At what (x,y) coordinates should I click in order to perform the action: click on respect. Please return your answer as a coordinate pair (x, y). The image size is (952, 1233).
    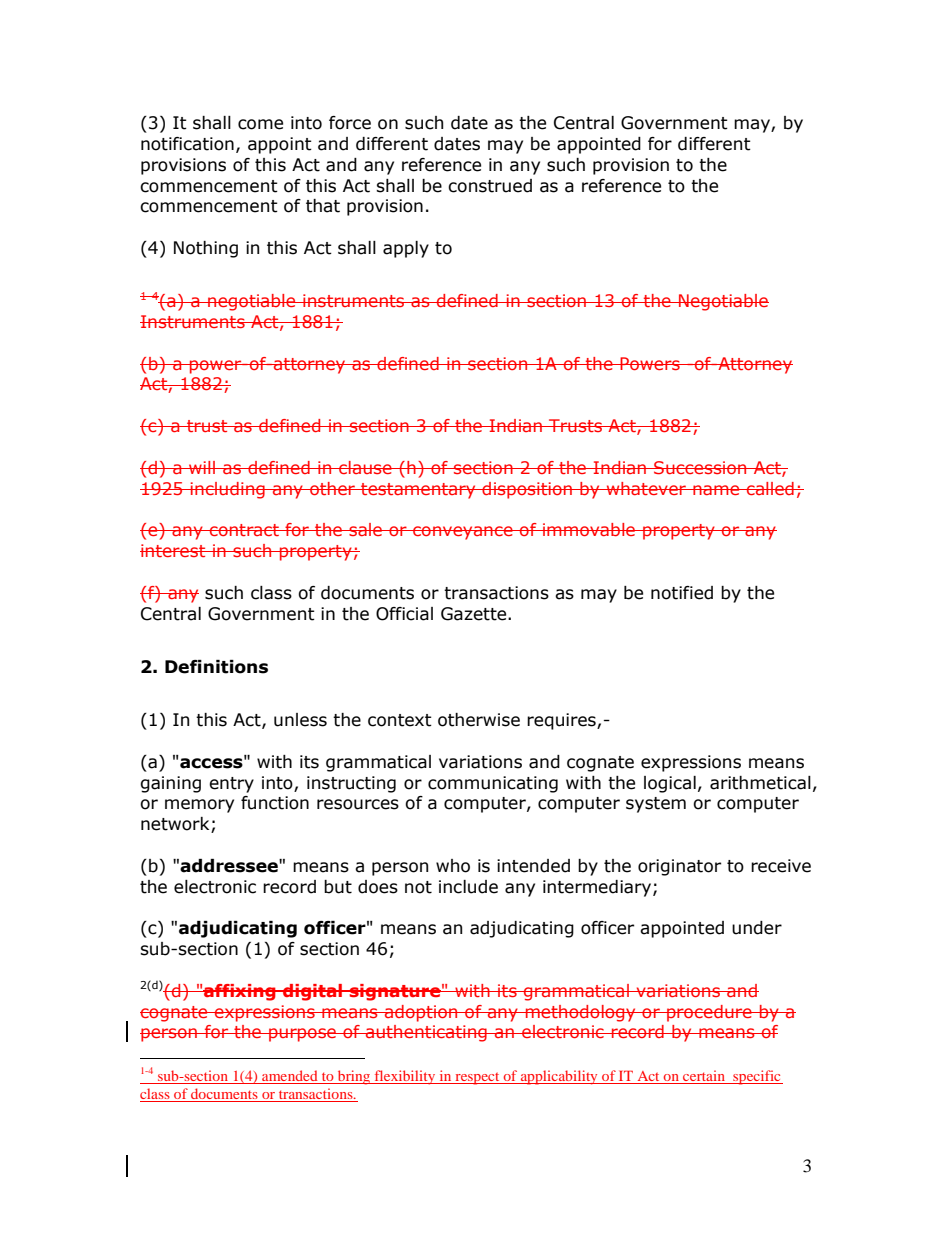
    Looking at the image, I should click on (477, 1078).
